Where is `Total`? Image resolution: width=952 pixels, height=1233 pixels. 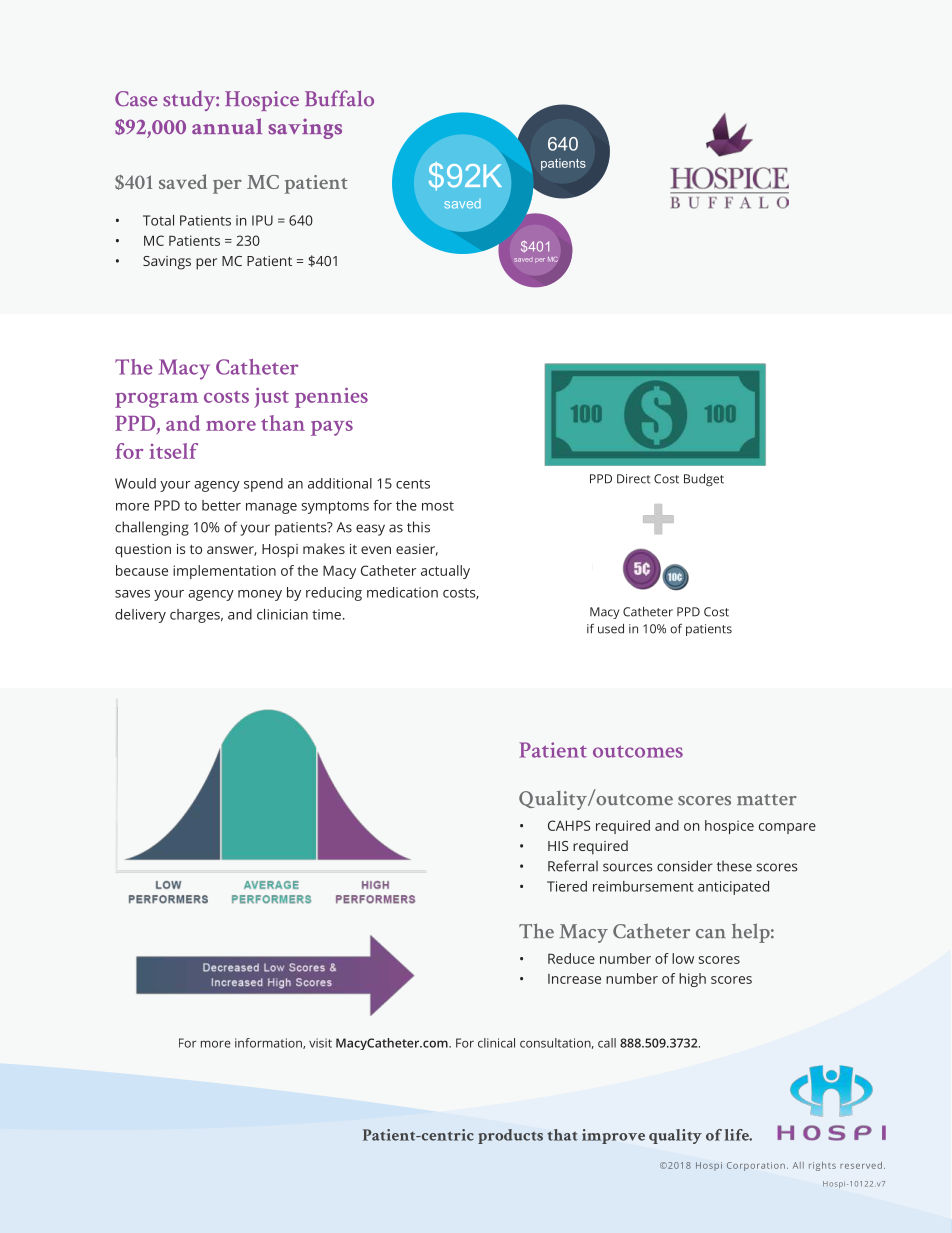
Total is located at coordinates (158, 220).
